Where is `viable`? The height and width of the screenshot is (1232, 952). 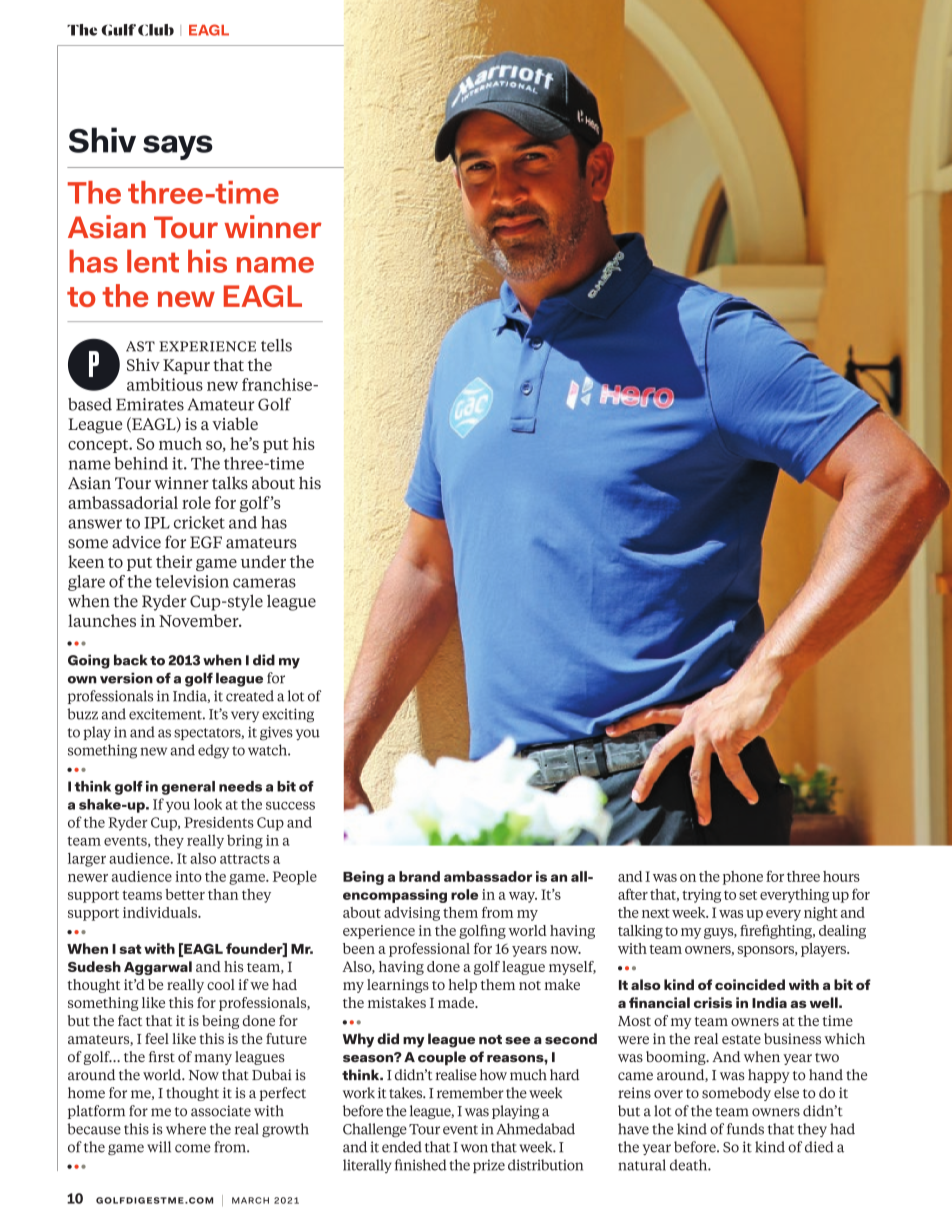 viable is located at coordinates (235, 423).
